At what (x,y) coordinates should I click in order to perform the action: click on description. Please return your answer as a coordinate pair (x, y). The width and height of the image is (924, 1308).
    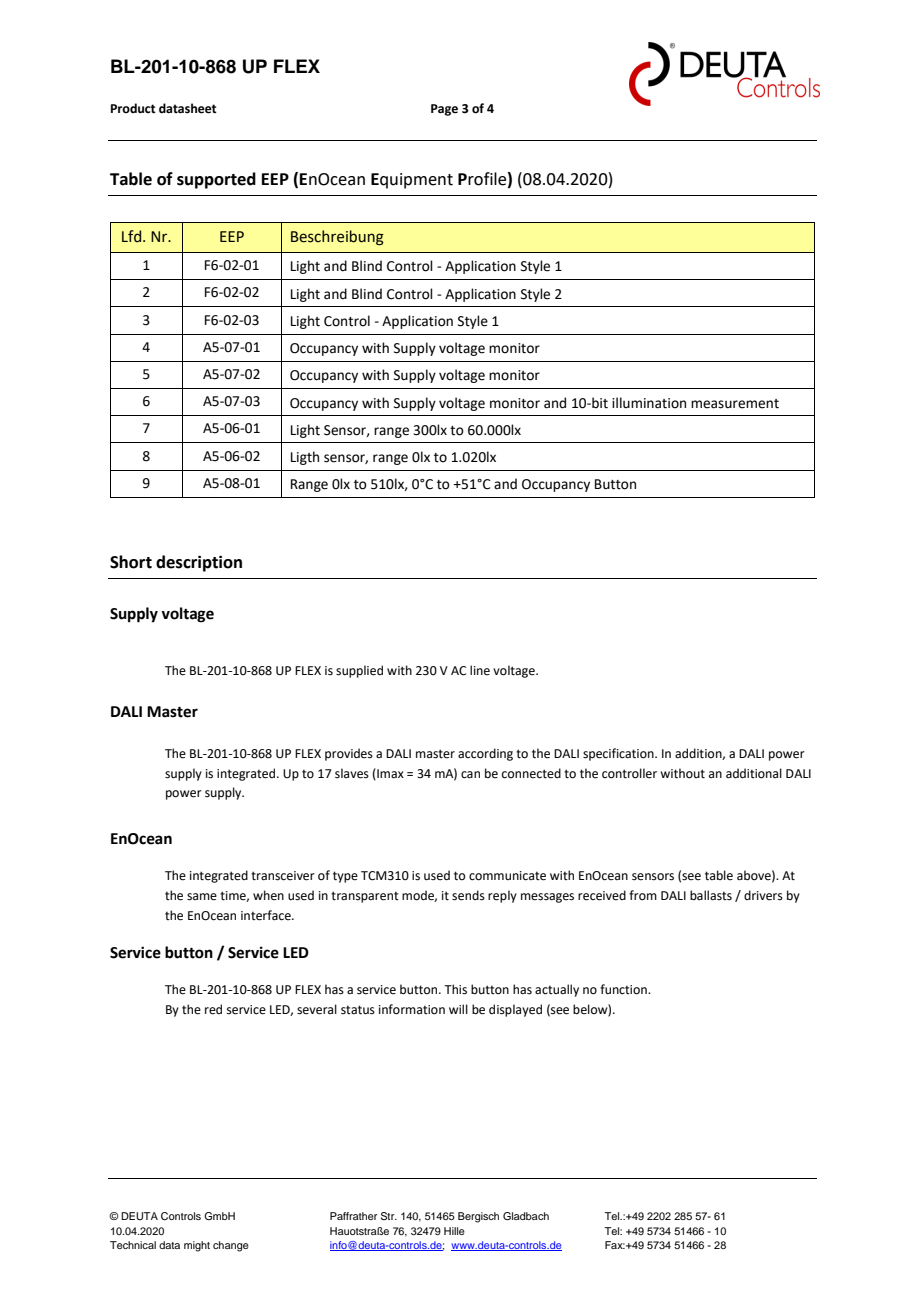
    Looking at the image, I should click on (199, 563).
